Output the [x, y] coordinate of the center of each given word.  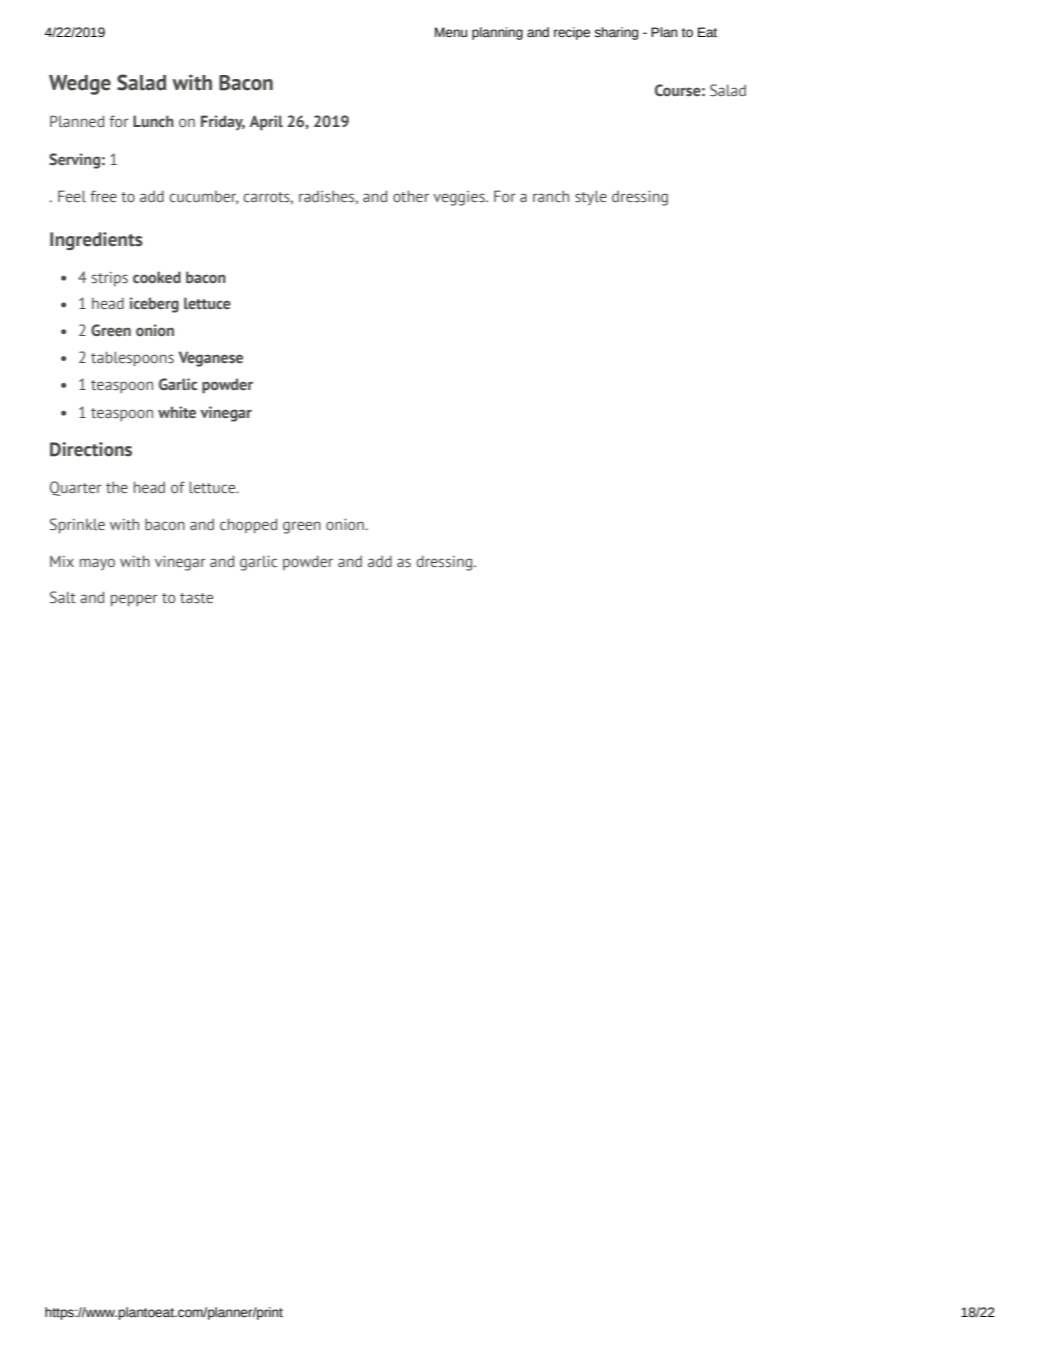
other [411, 196]
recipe [572, 33]
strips [109, 279]
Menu [451, 32]
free [103, 196]
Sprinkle [77, 526]
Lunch [153, 121]
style [591, 197]
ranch [551, 196]
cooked [157, 277]
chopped [248, 526]
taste [196, 598]
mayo [97, 564]
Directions [91, 449]
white [177, 412]
